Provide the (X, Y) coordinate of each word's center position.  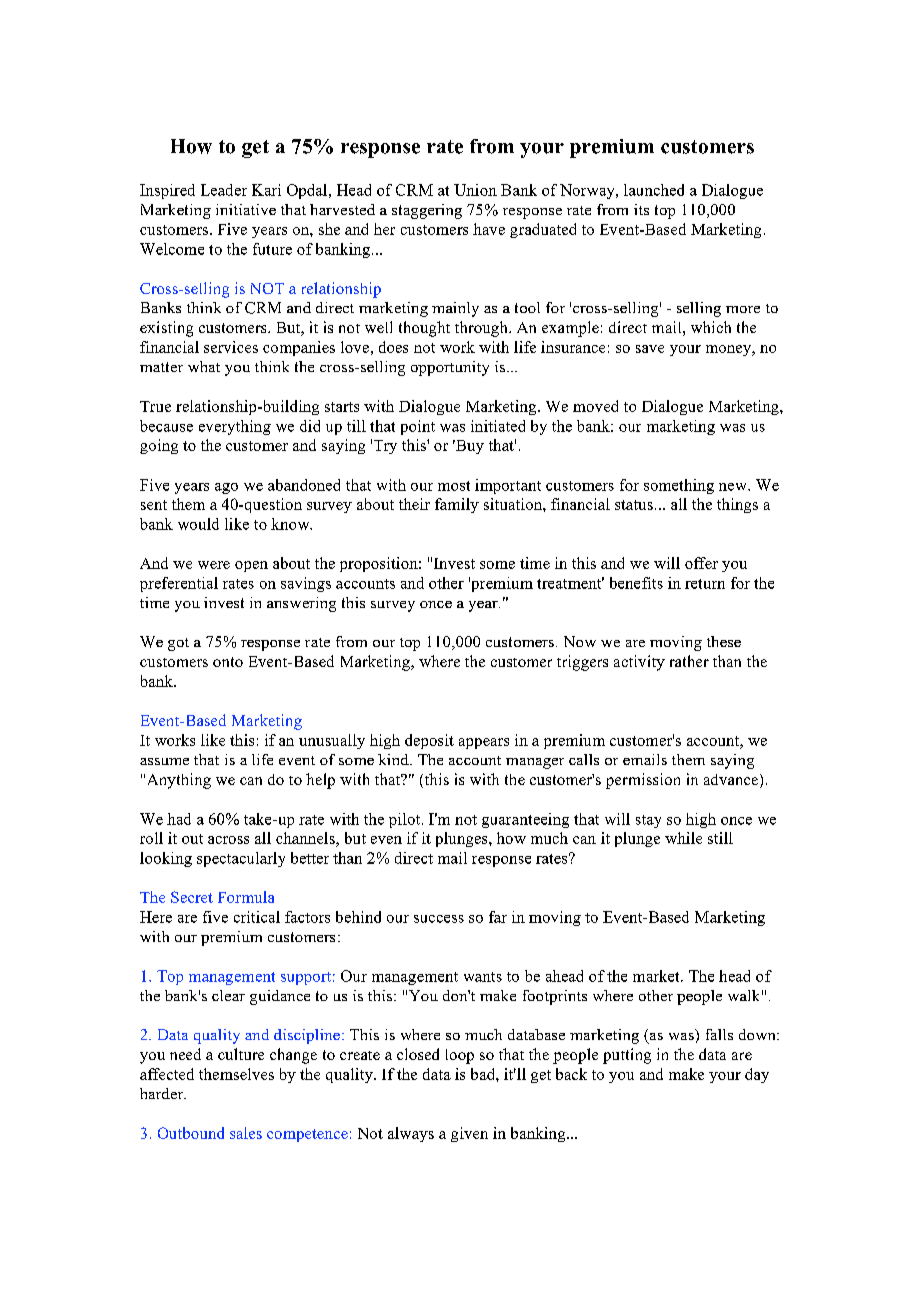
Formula (246, 897)
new (734, 487)
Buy (469, 447)
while (683, 838)
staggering (427, 211)
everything (235, 427)
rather (689, 661)
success (439, 919)
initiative (246, 209)
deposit (429, 741)
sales (246, 1133)
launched (654, 190)
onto (228, 662)
